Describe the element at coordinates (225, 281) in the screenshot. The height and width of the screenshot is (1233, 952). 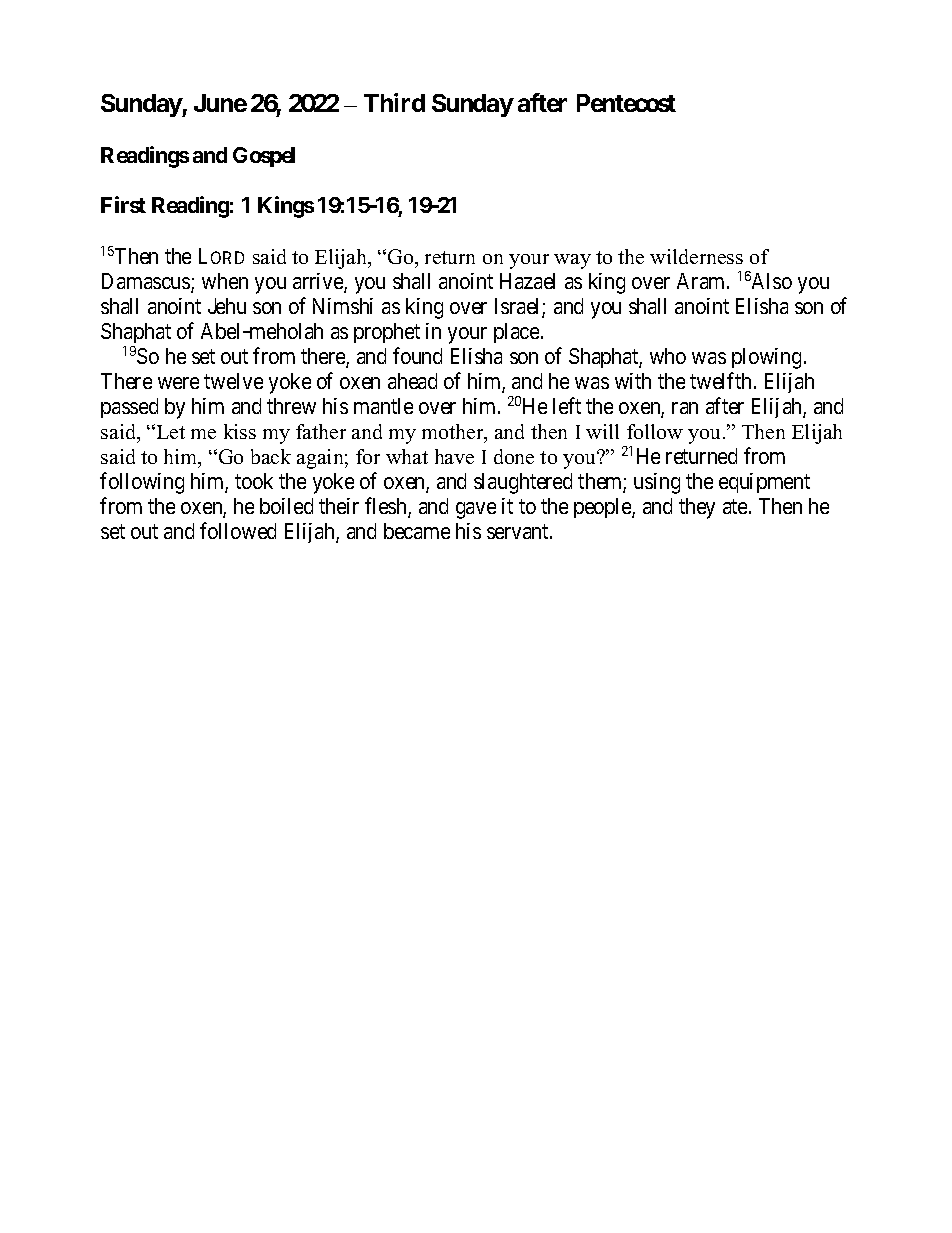
I see `when` at that location.
